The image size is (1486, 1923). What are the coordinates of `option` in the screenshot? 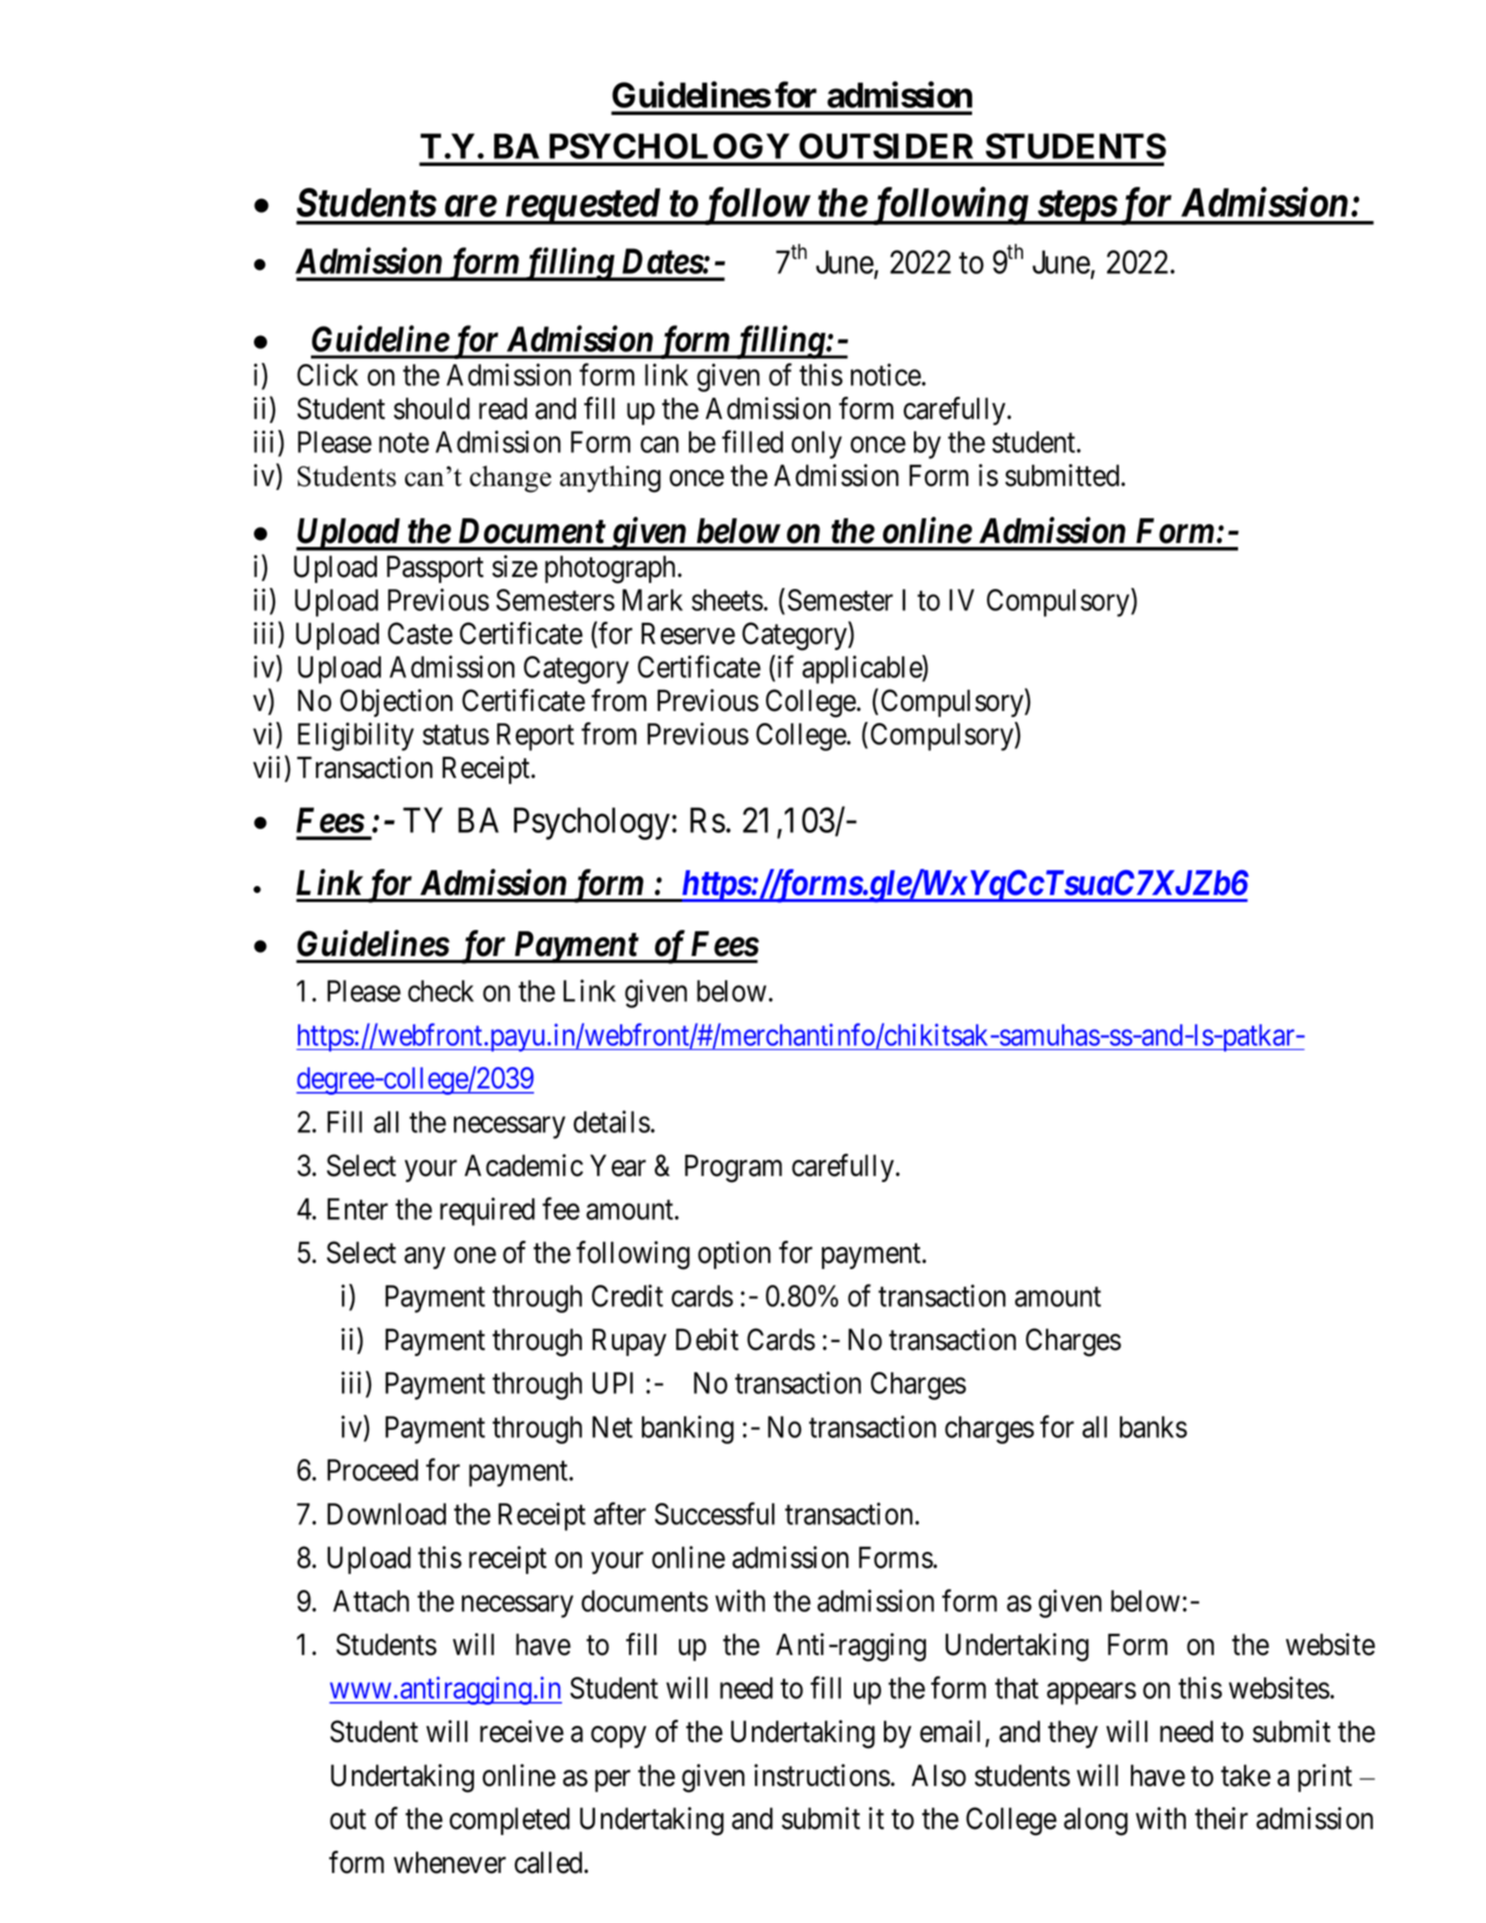 It's located at (734, 1255).
